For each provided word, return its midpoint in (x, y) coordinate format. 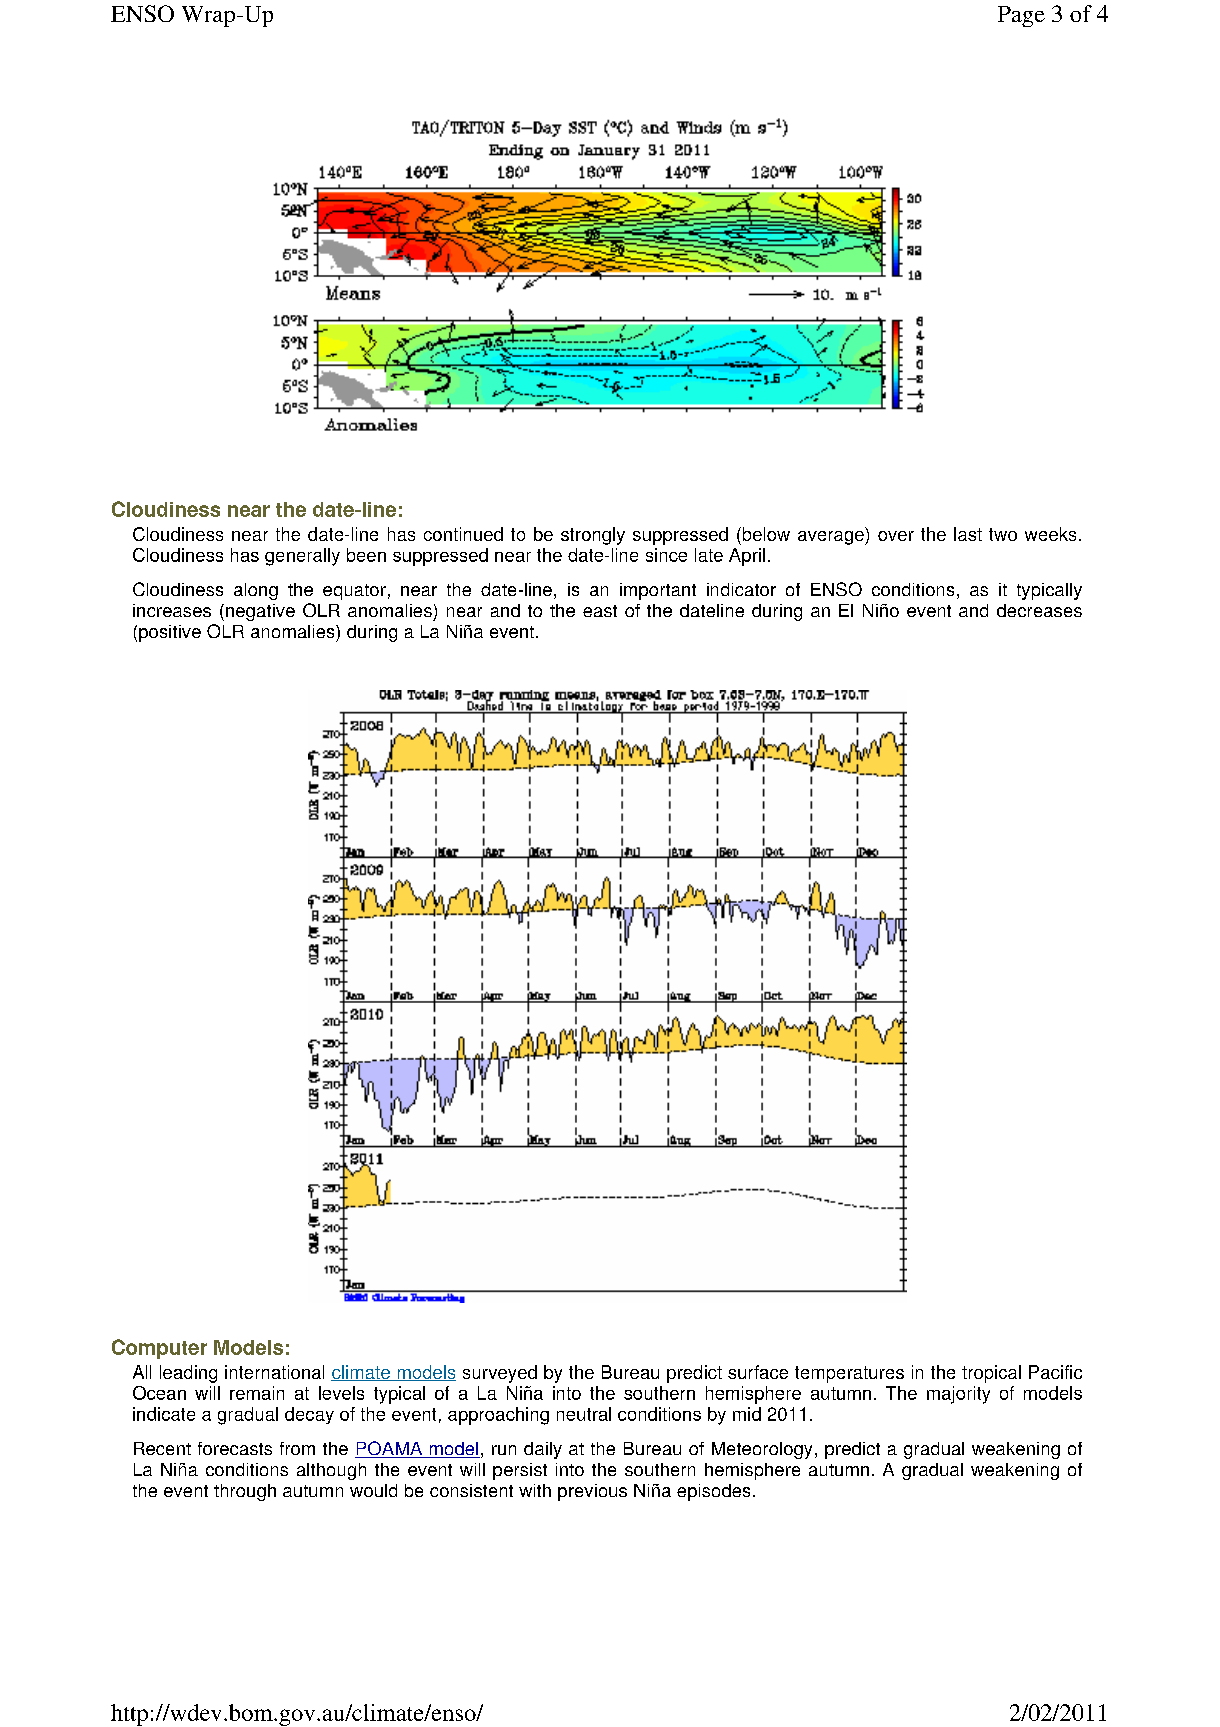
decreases (1039, 610)
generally (302, 557)
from (297, 1448)
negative (260, 612)
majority (958, 1395)
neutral (584, 1414)
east (600, 611)
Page (1021, 16)
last (968, 534)
